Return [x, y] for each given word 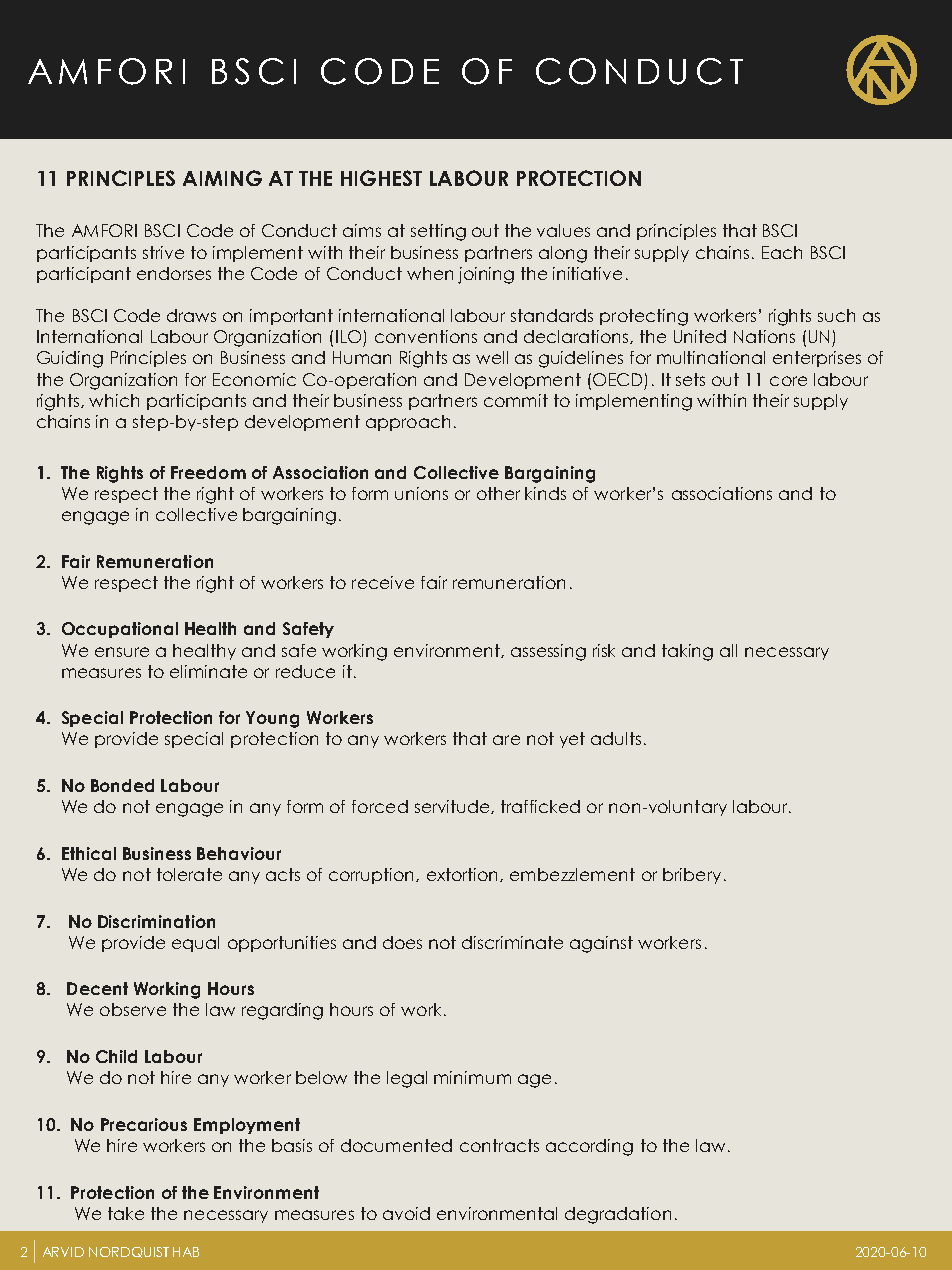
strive [163, 252]
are [506, 740]
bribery [692, 876]
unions [421, 493]
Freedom [208, 472]
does [402, 942]
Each [782, 252]
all [728, 650]
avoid [406, 1213]
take [126, 1213]
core [788, 381]
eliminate [208, 671]
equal [195, 944]
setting [438, 232]
